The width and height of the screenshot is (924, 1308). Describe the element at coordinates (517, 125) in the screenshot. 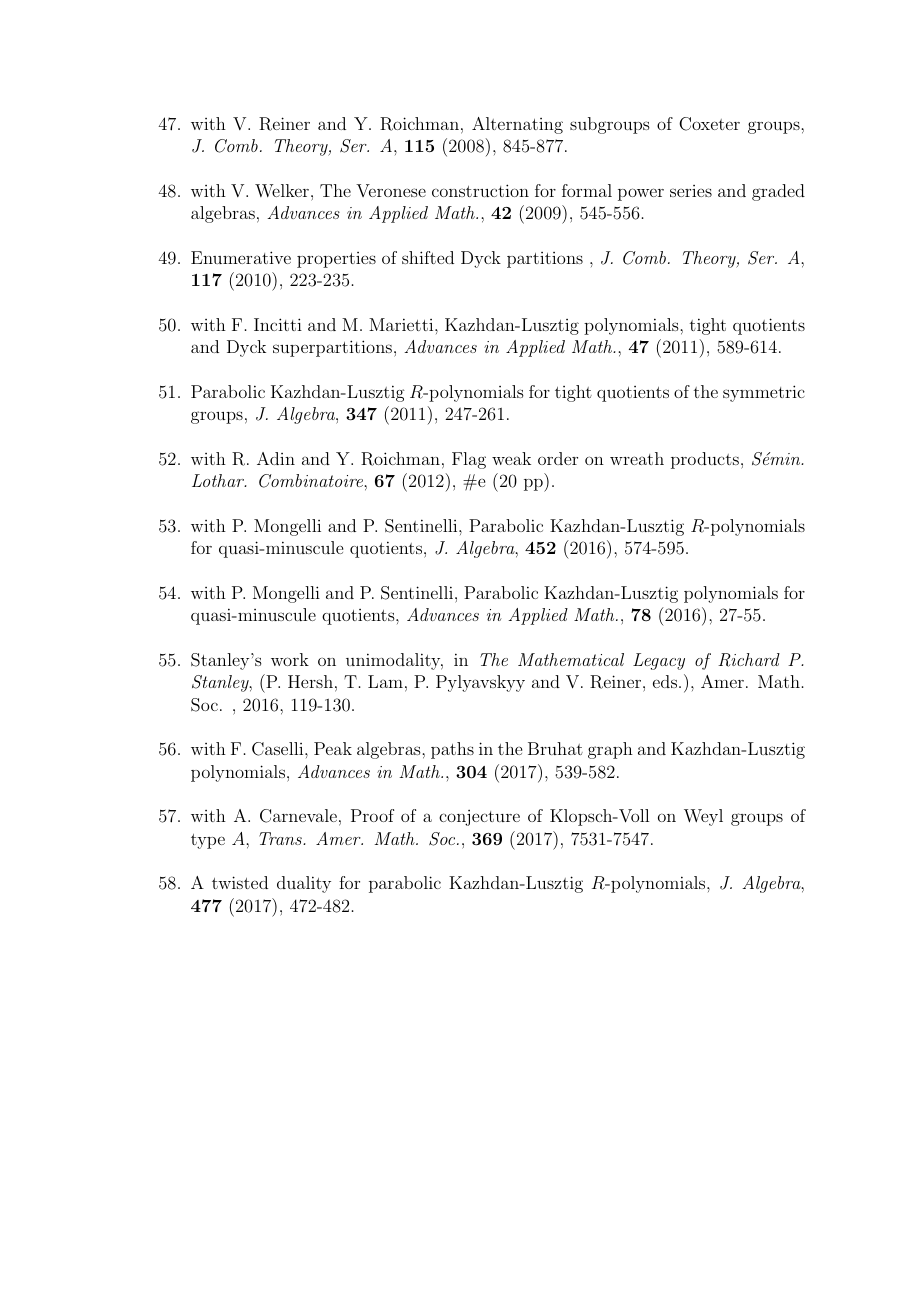

I see `Alternating` at that location.
